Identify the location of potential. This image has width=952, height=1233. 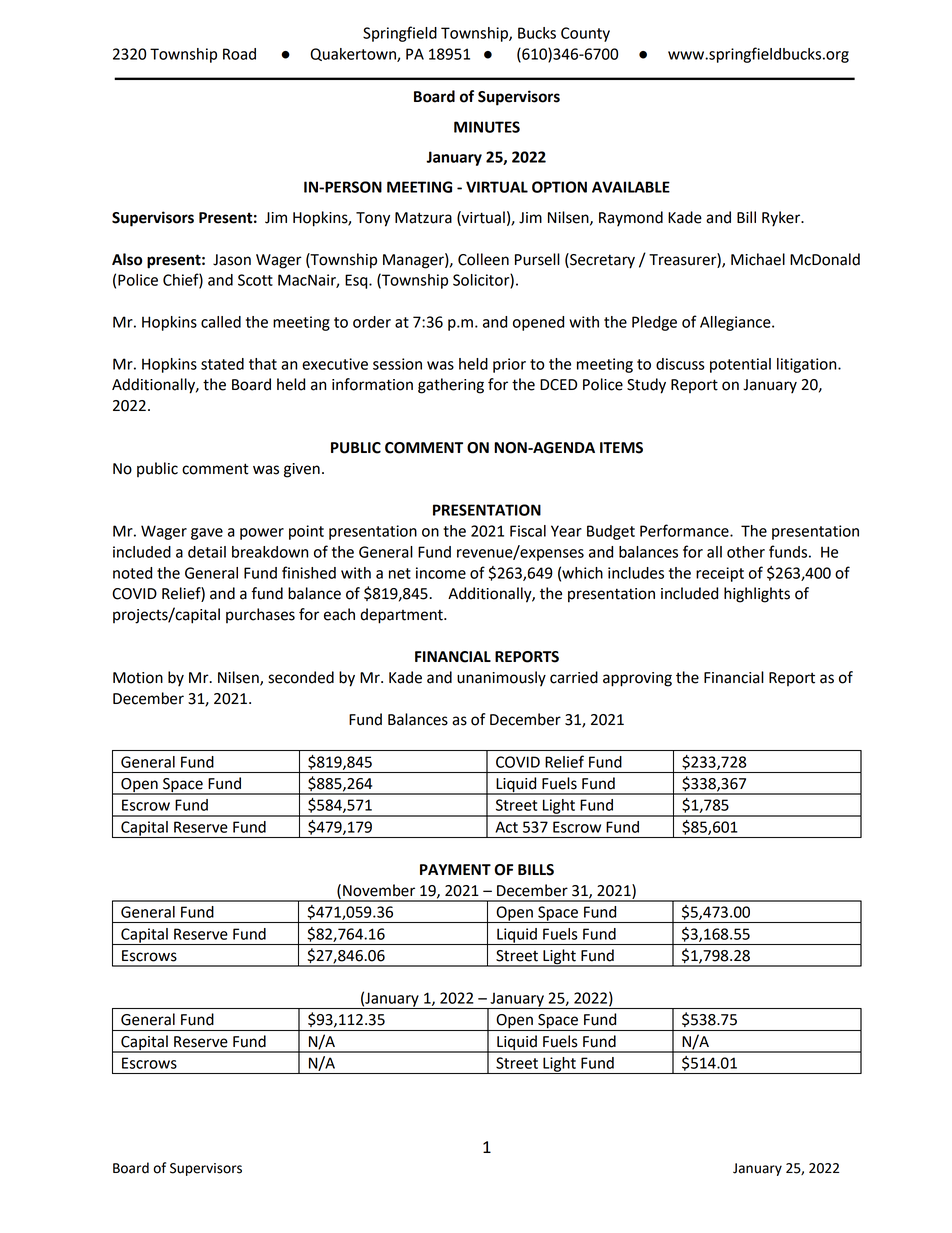
(740, 365).
